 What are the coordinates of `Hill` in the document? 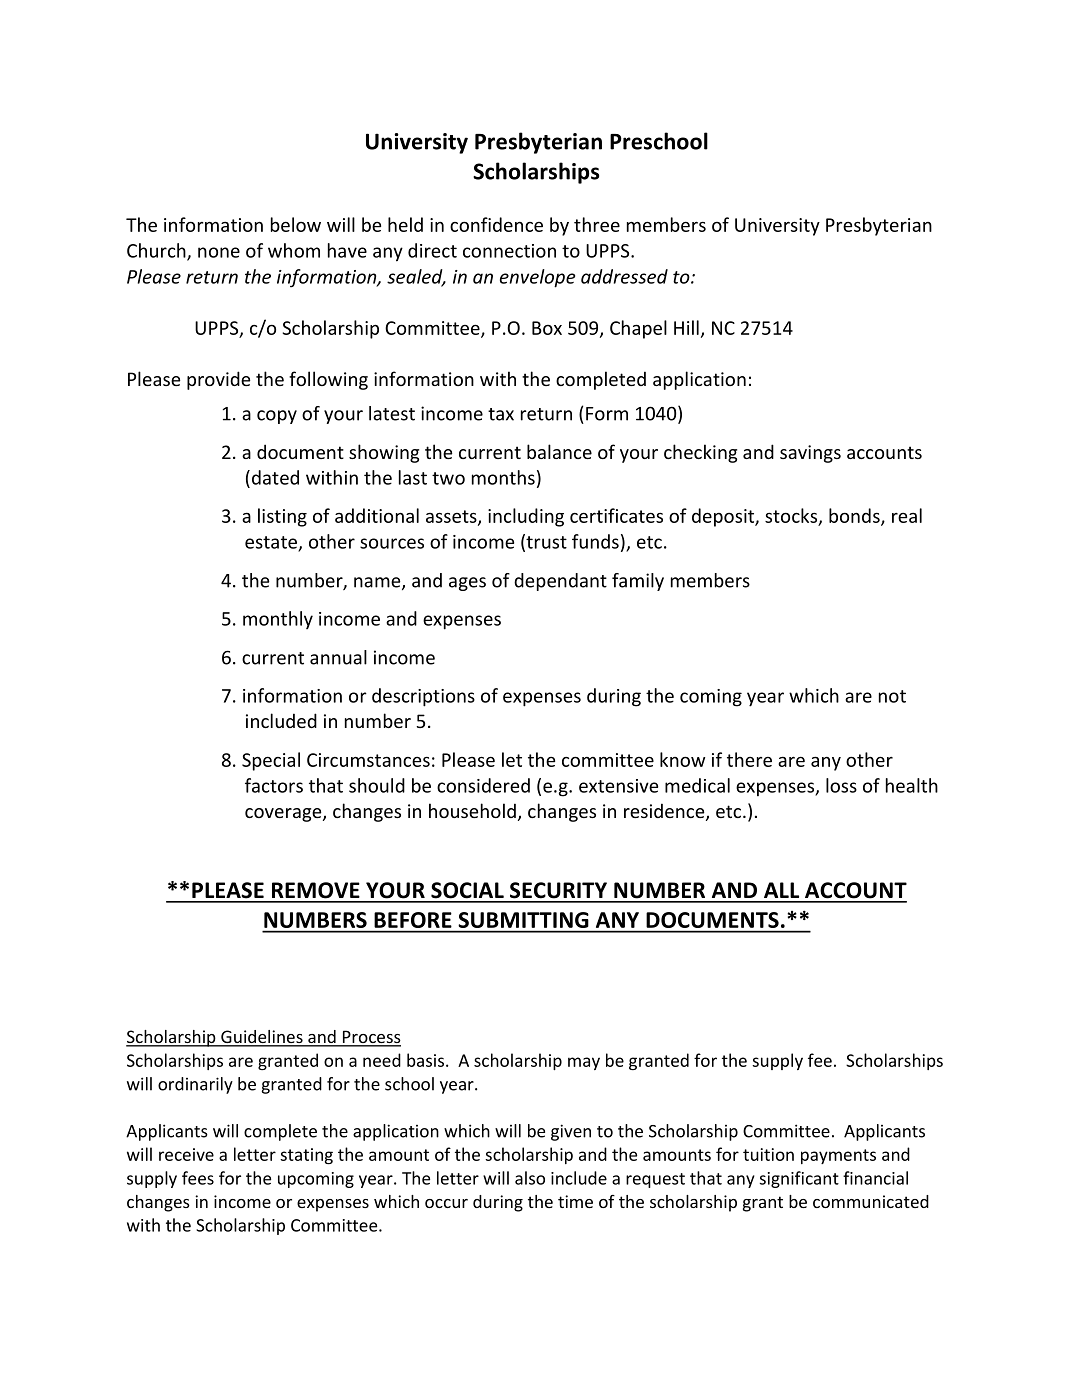 It's located at (686, 327).
